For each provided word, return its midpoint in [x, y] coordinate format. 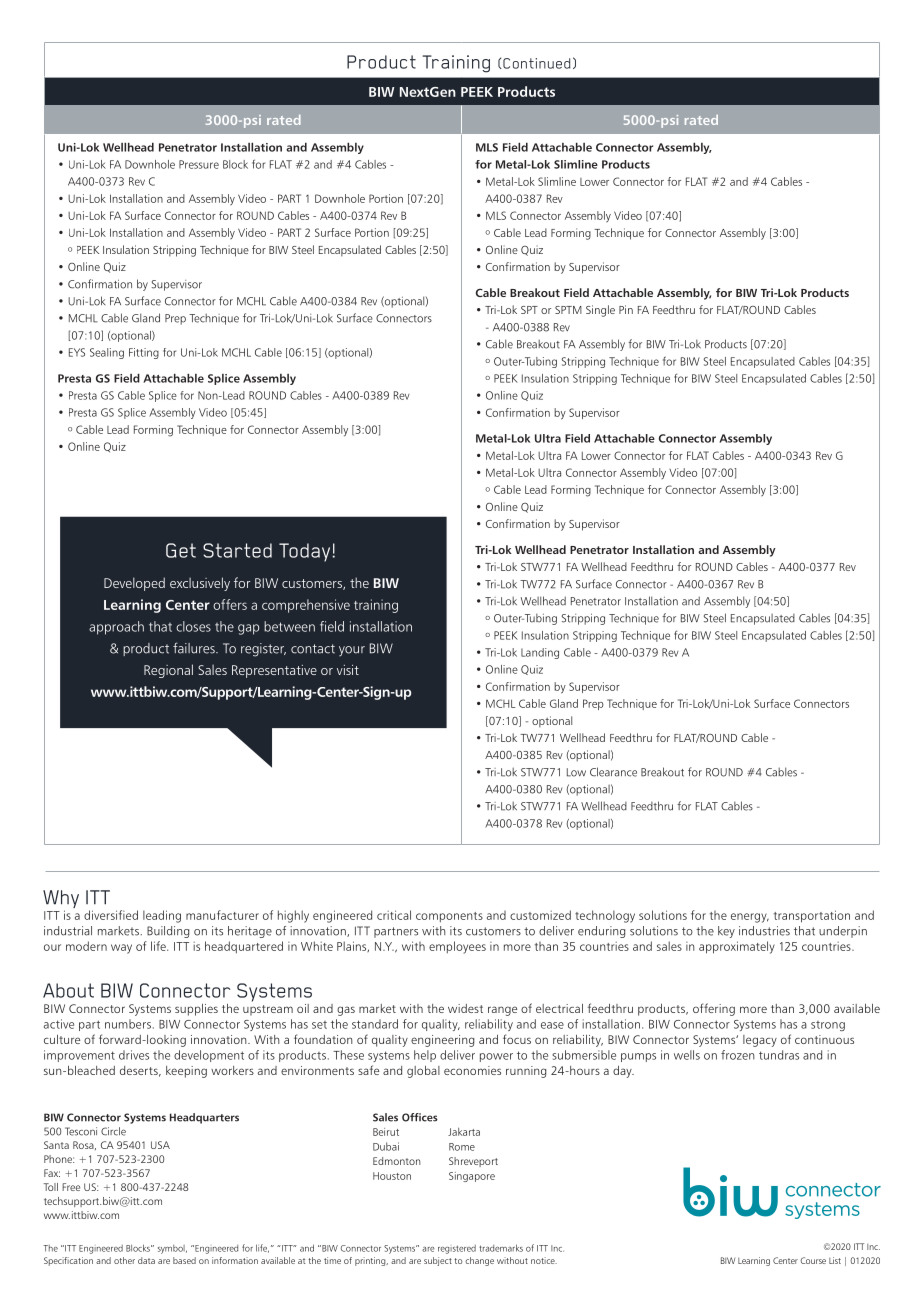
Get [181, 550]
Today [304, 552]
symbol [172, 1249]
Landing [540, 653]
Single [600, 311]
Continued [535, 63]
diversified [111, 915]
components [449, 917]
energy [750, 918]
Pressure [199, 164]
